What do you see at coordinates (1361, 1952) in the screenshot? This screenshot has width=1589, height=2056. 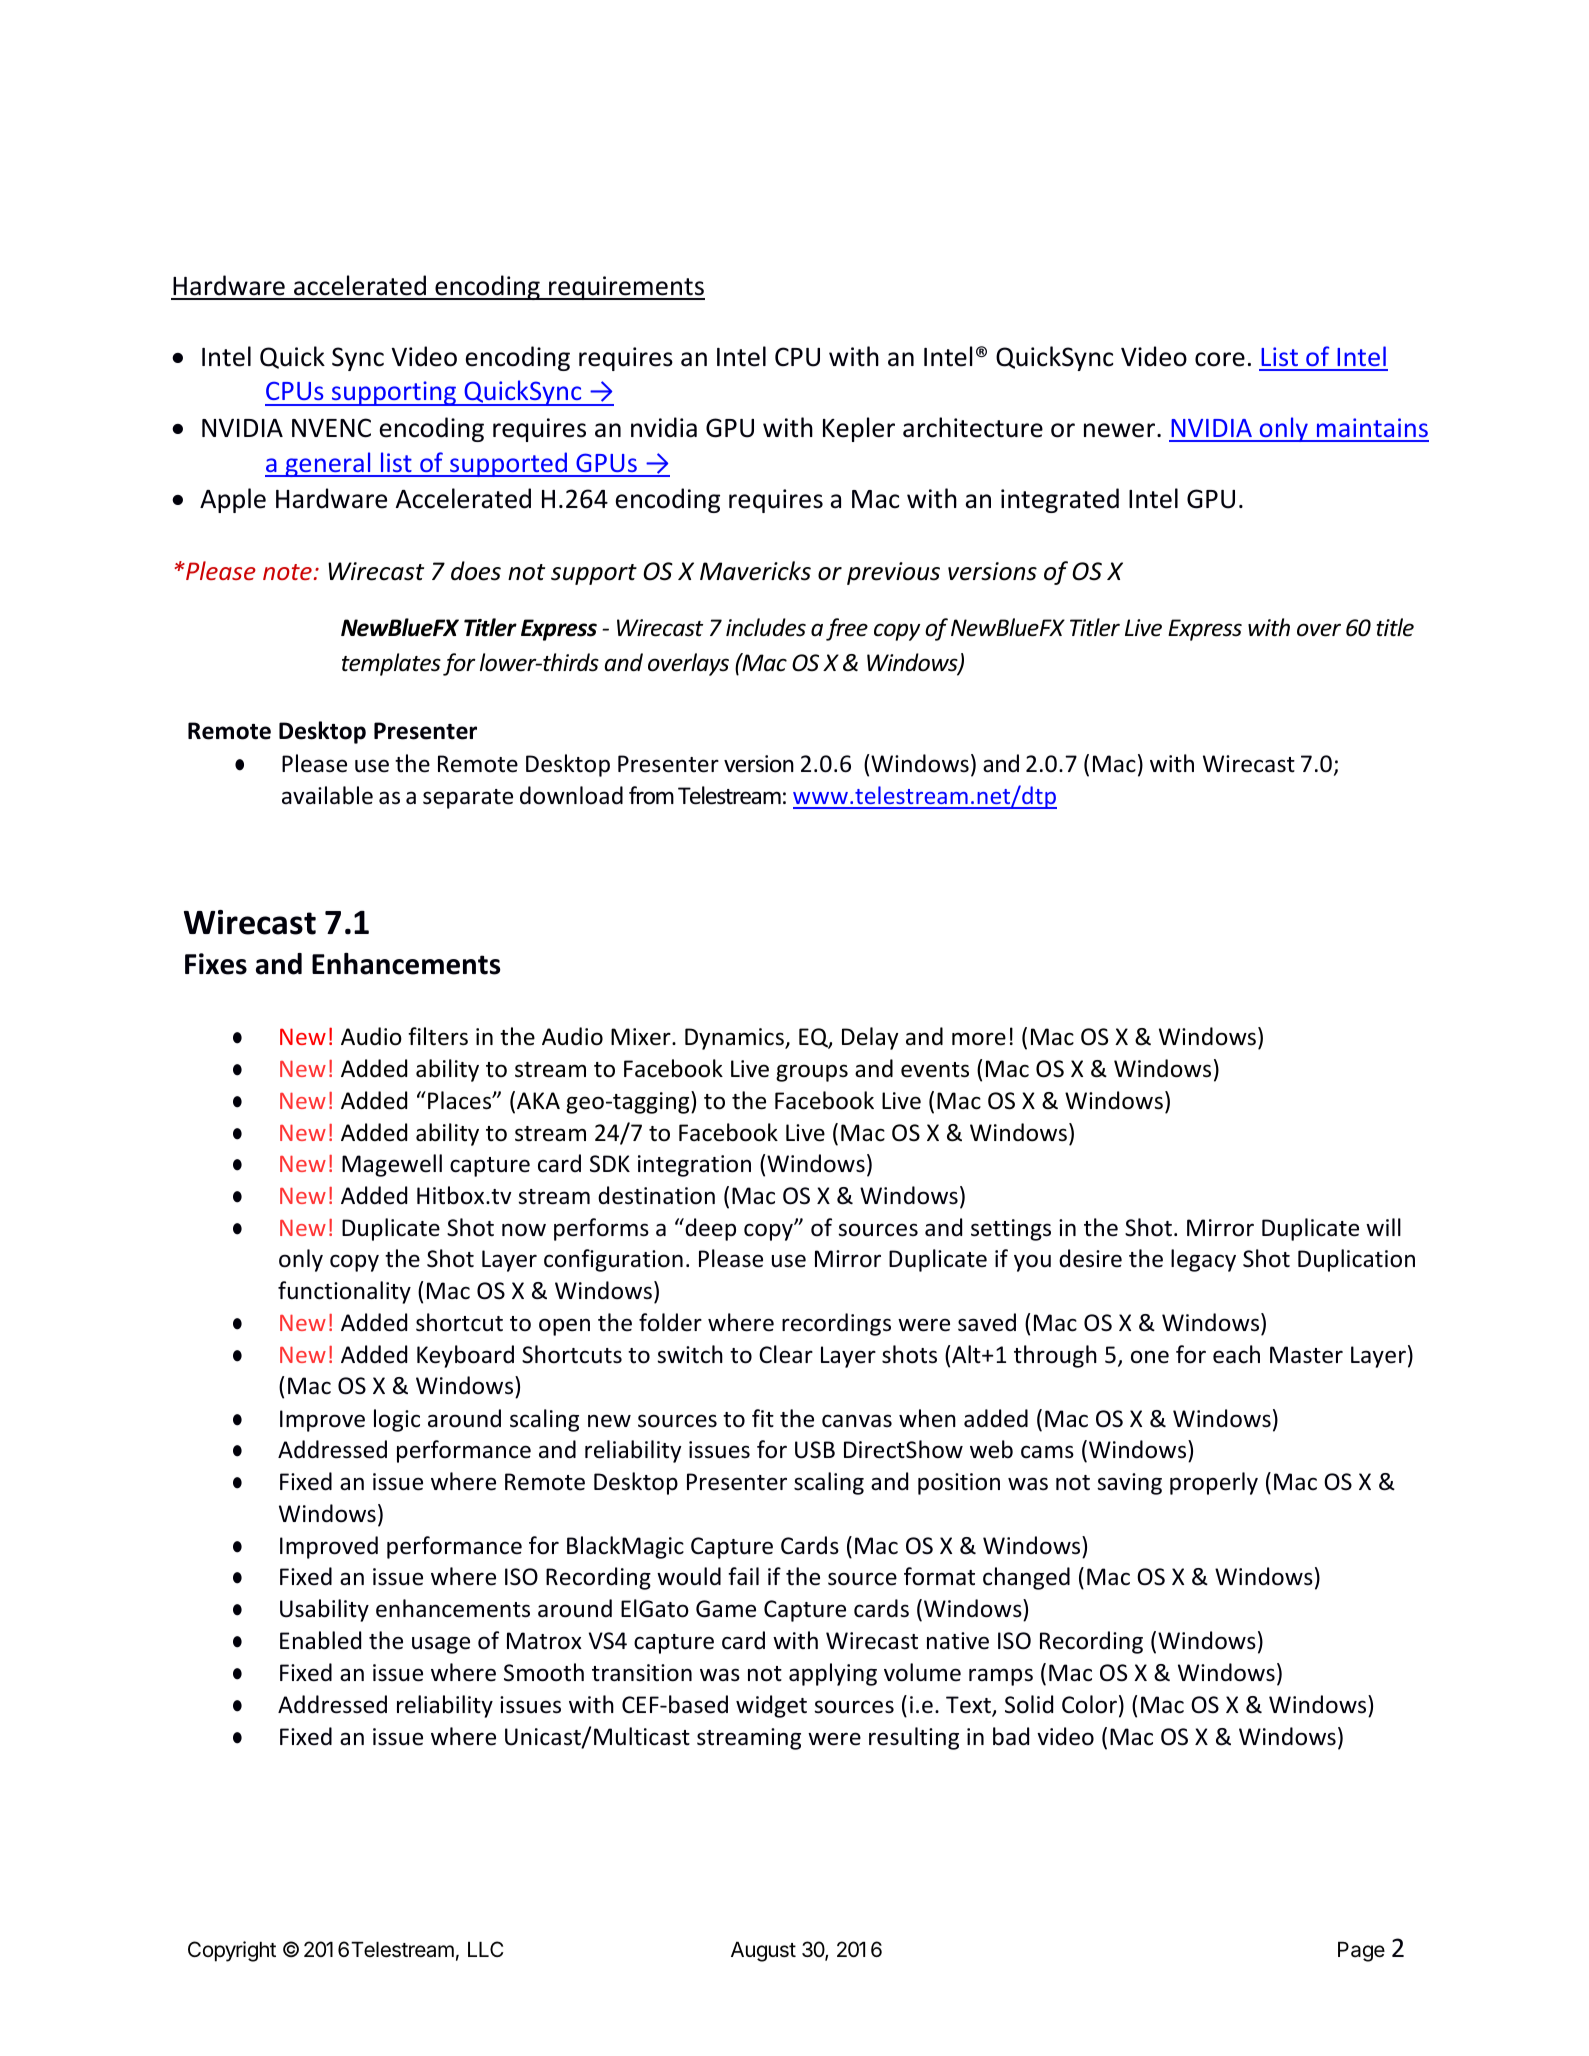 I see `Page` at bounding box center [1361, 1952].
